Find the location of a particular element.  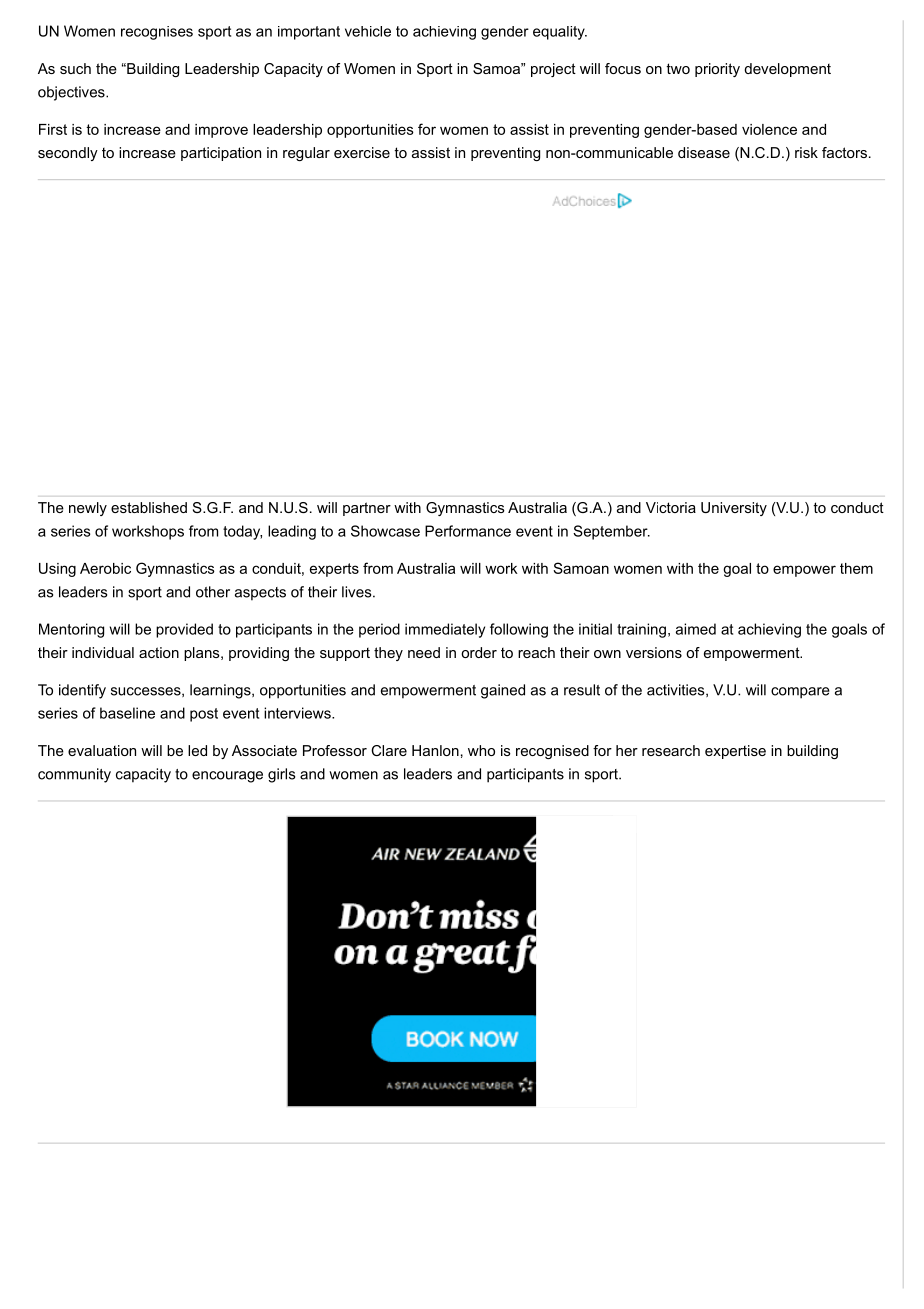

risk is located at coordinates (806, 152).
